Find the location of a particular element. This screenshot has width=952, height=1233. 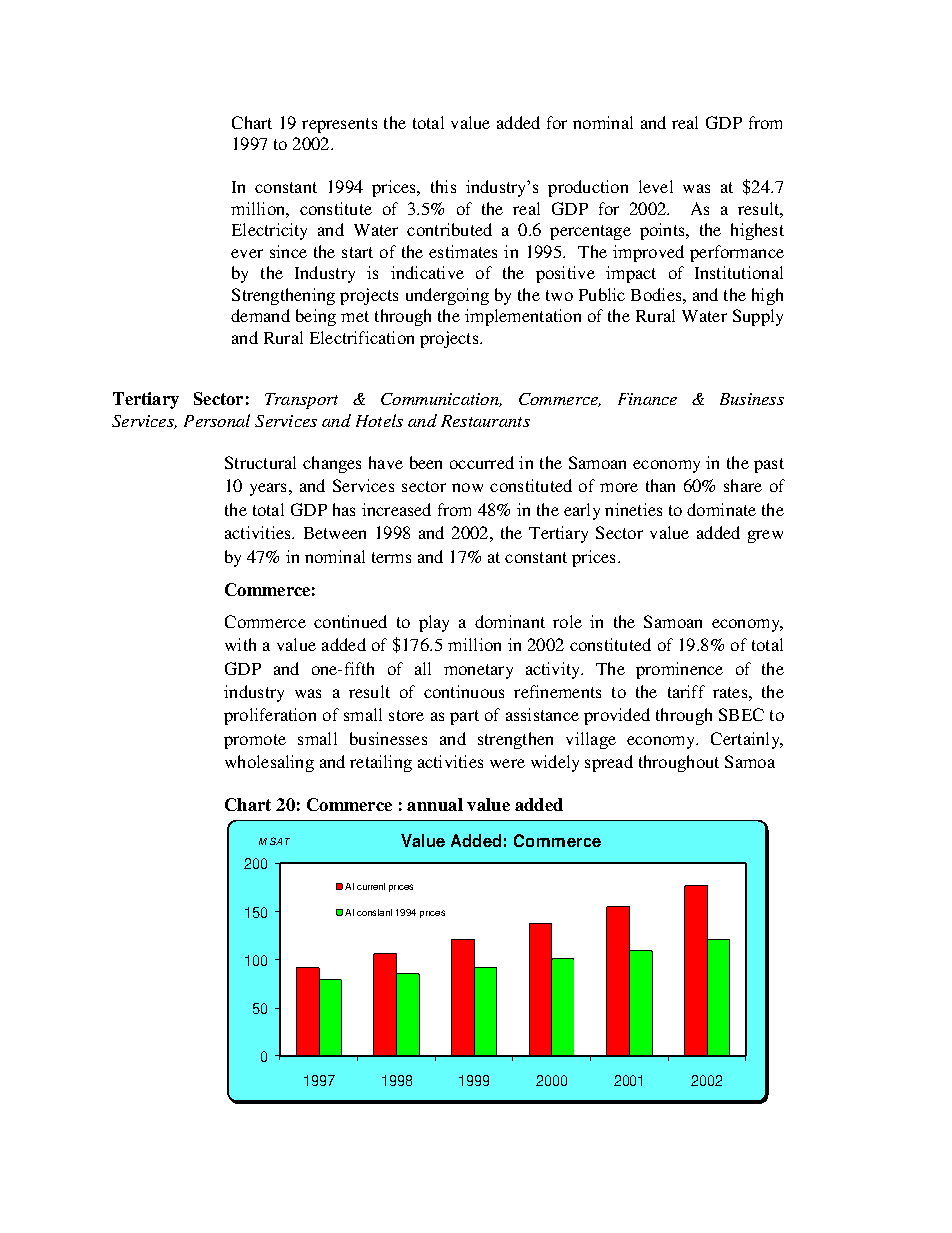

years is located at coordinates (268, 489).
